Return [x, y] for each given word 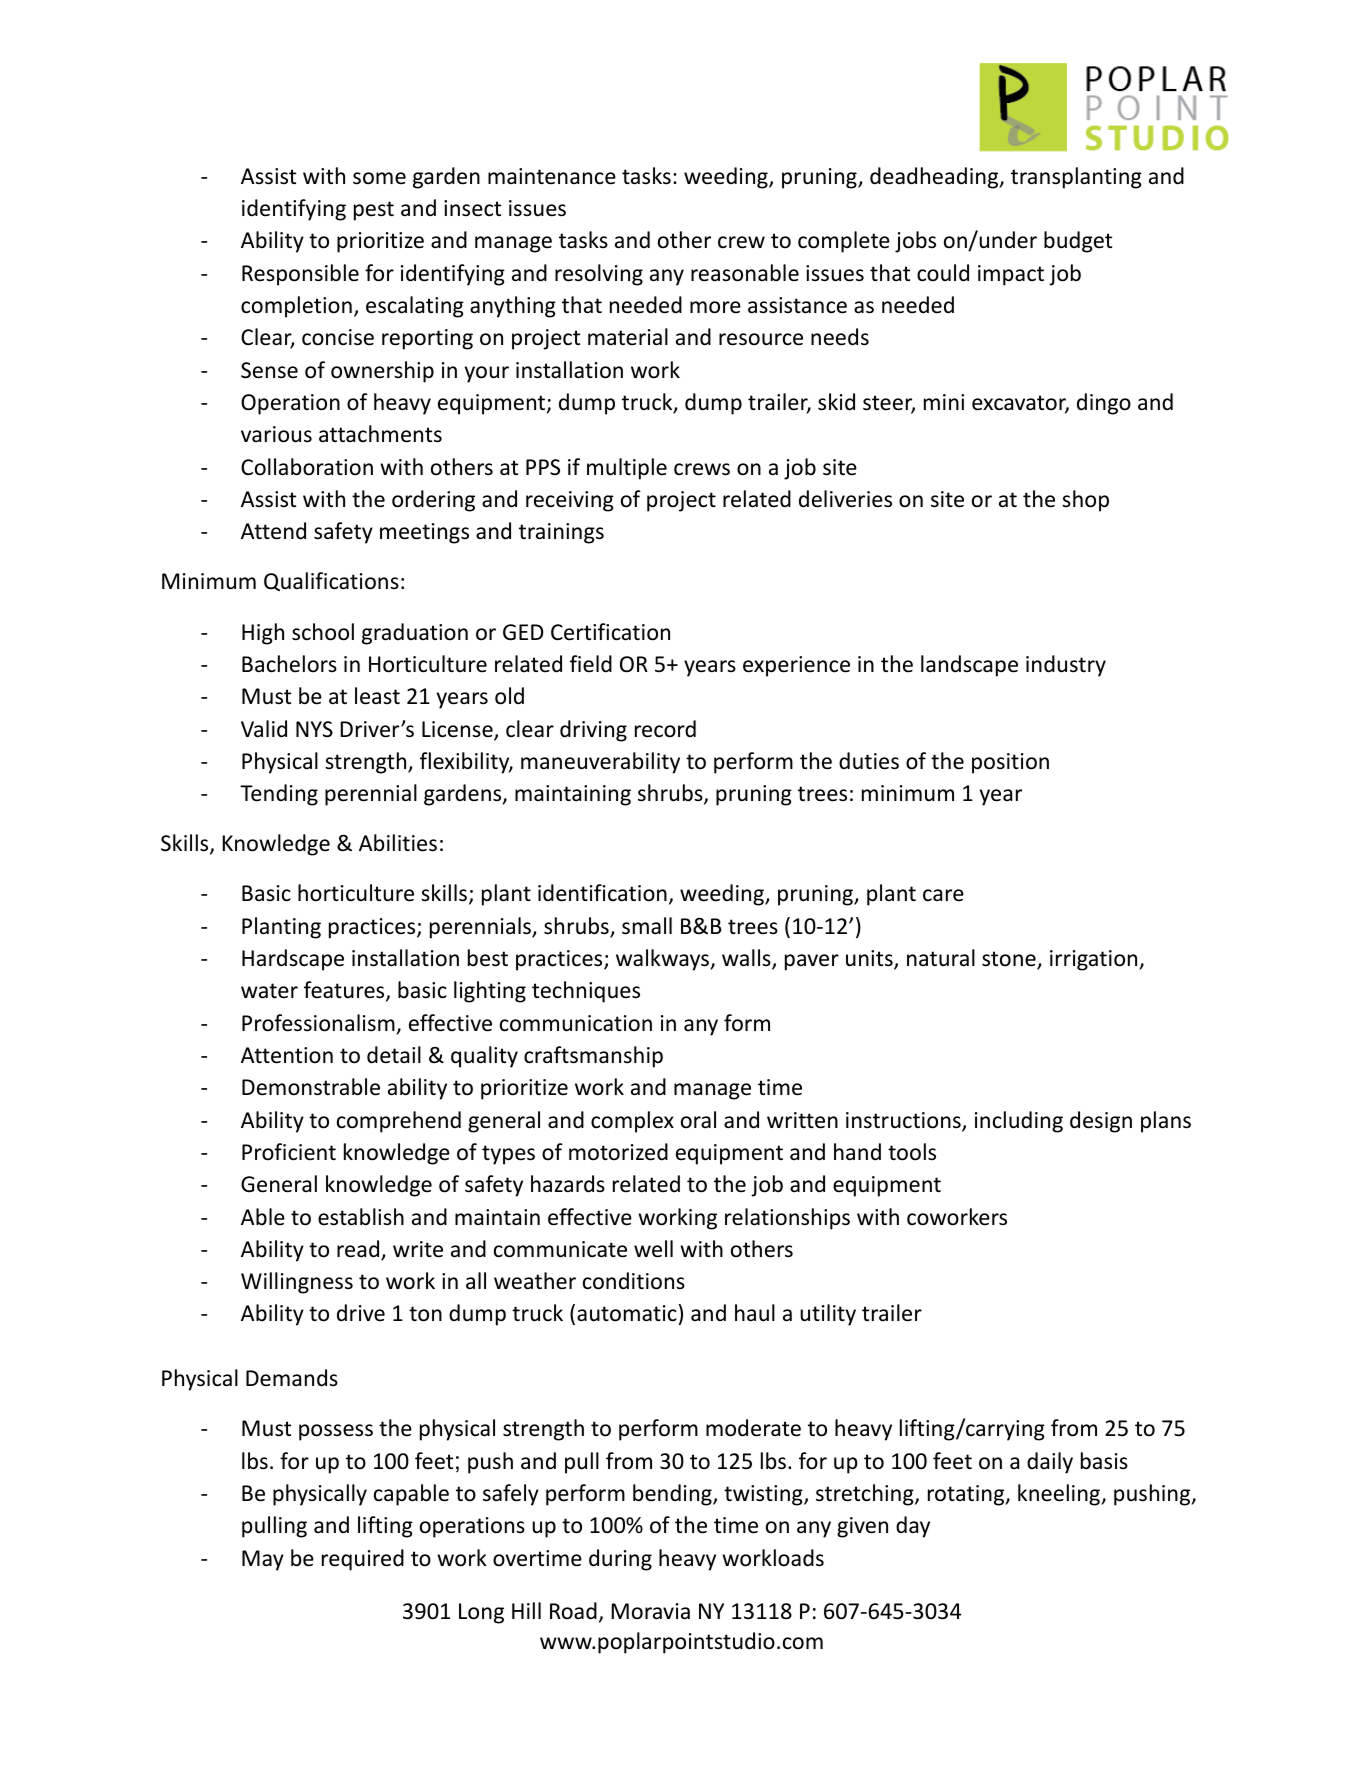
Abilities [398, 843]
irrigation [1095, 960]
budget [1078, 242]
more [715, 307]
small [647, 926]
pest [374, 211]
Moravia [650, 1611]
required [363, 1560]
